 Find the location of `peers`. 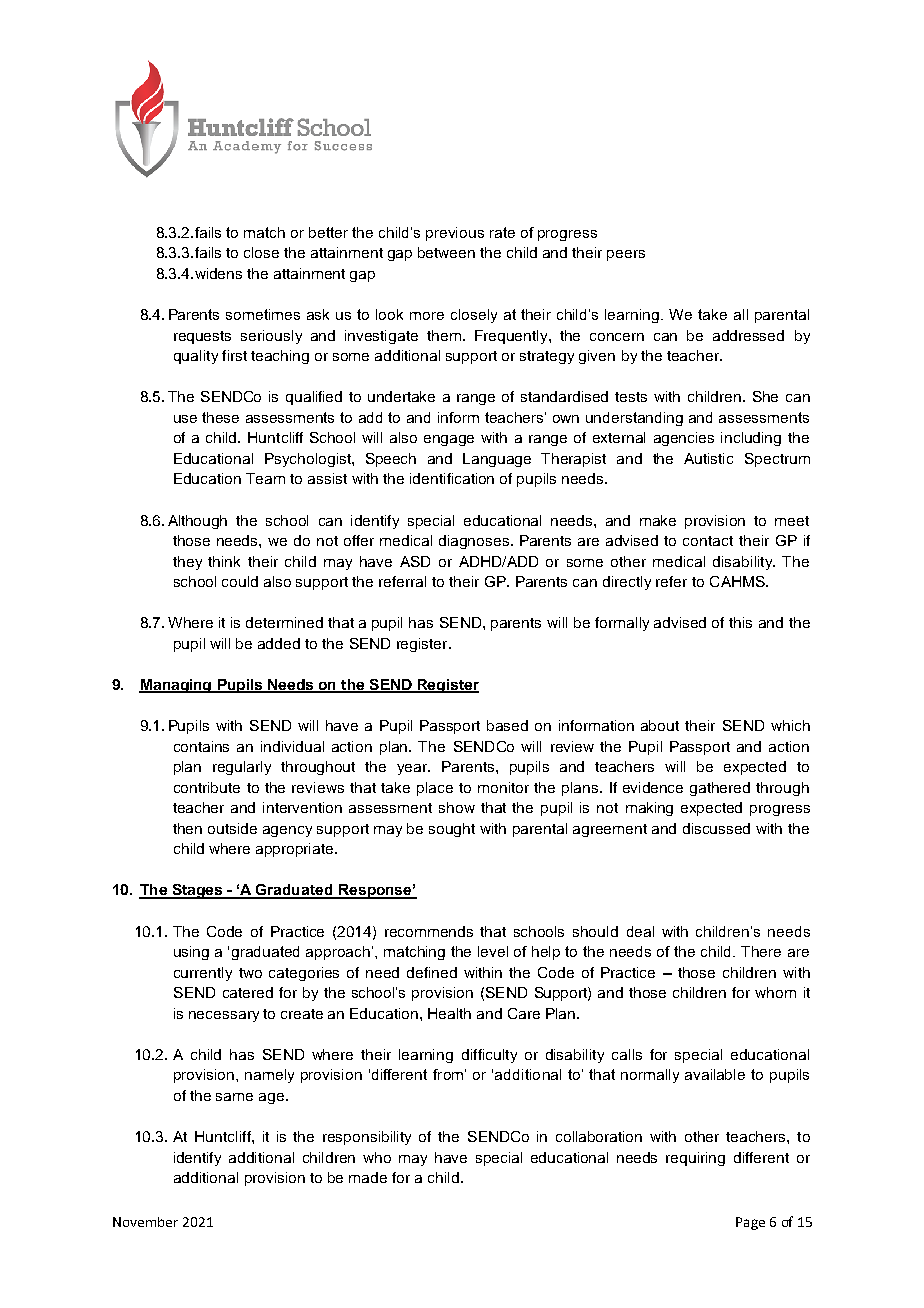

peers is located at coordinates (626, 255).
